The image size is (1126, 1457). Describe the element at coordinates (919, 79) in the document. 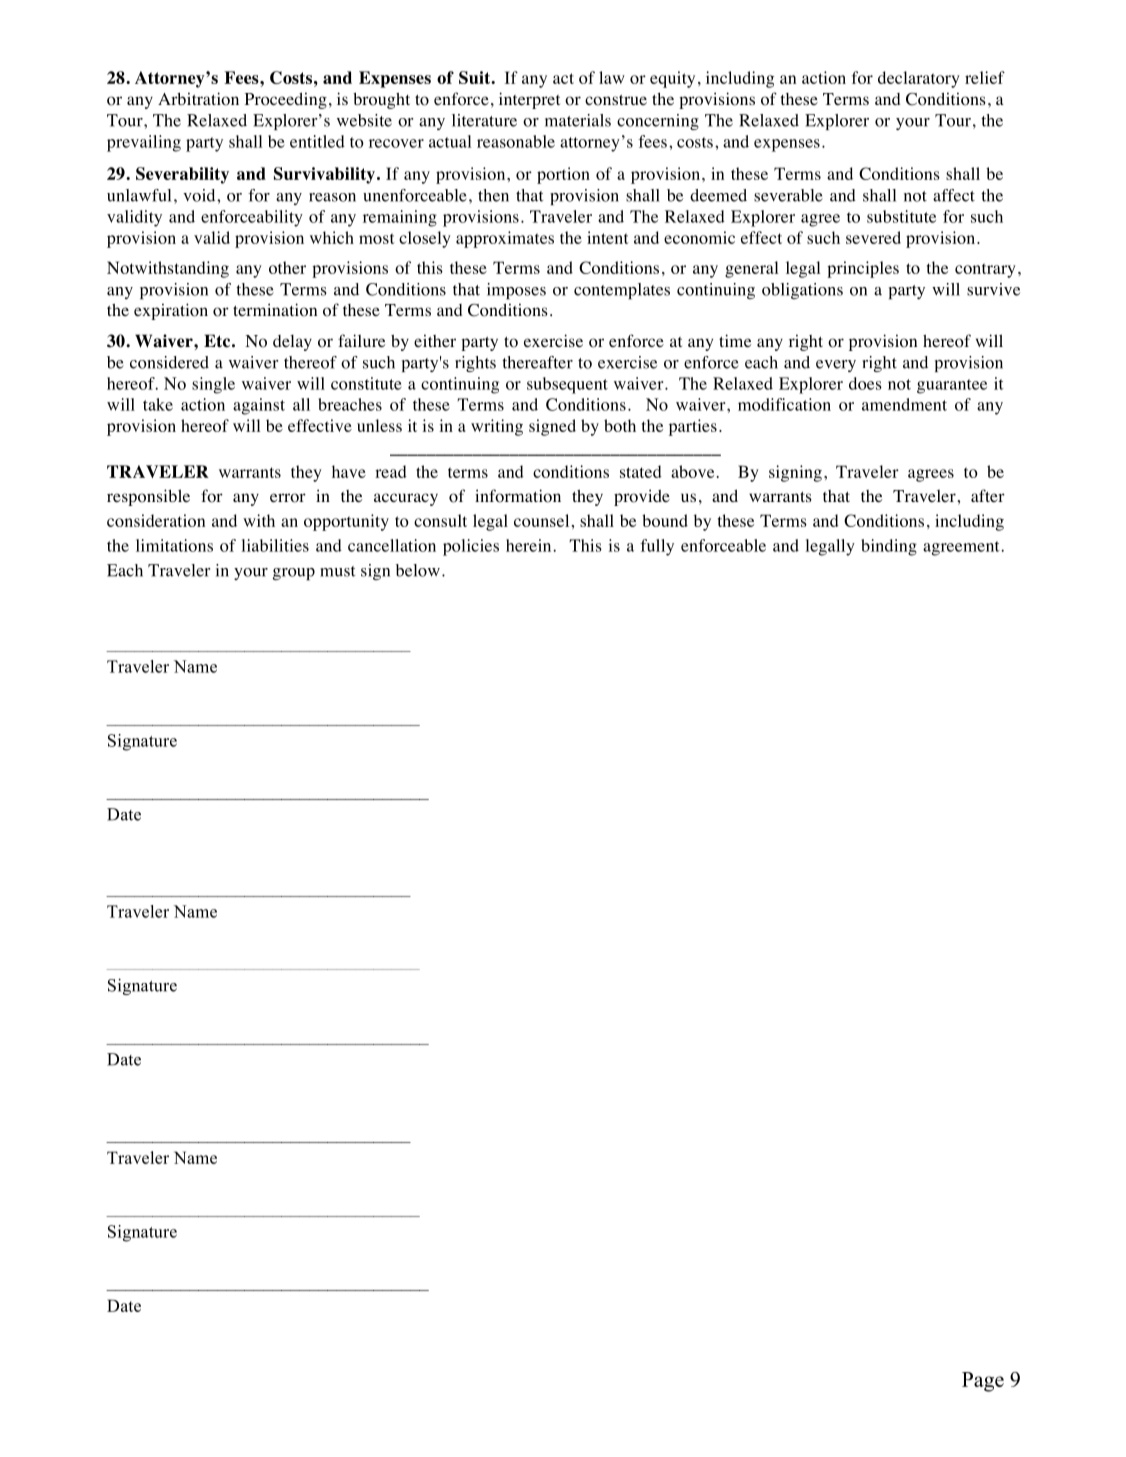

I see `declaratory` at that location.
